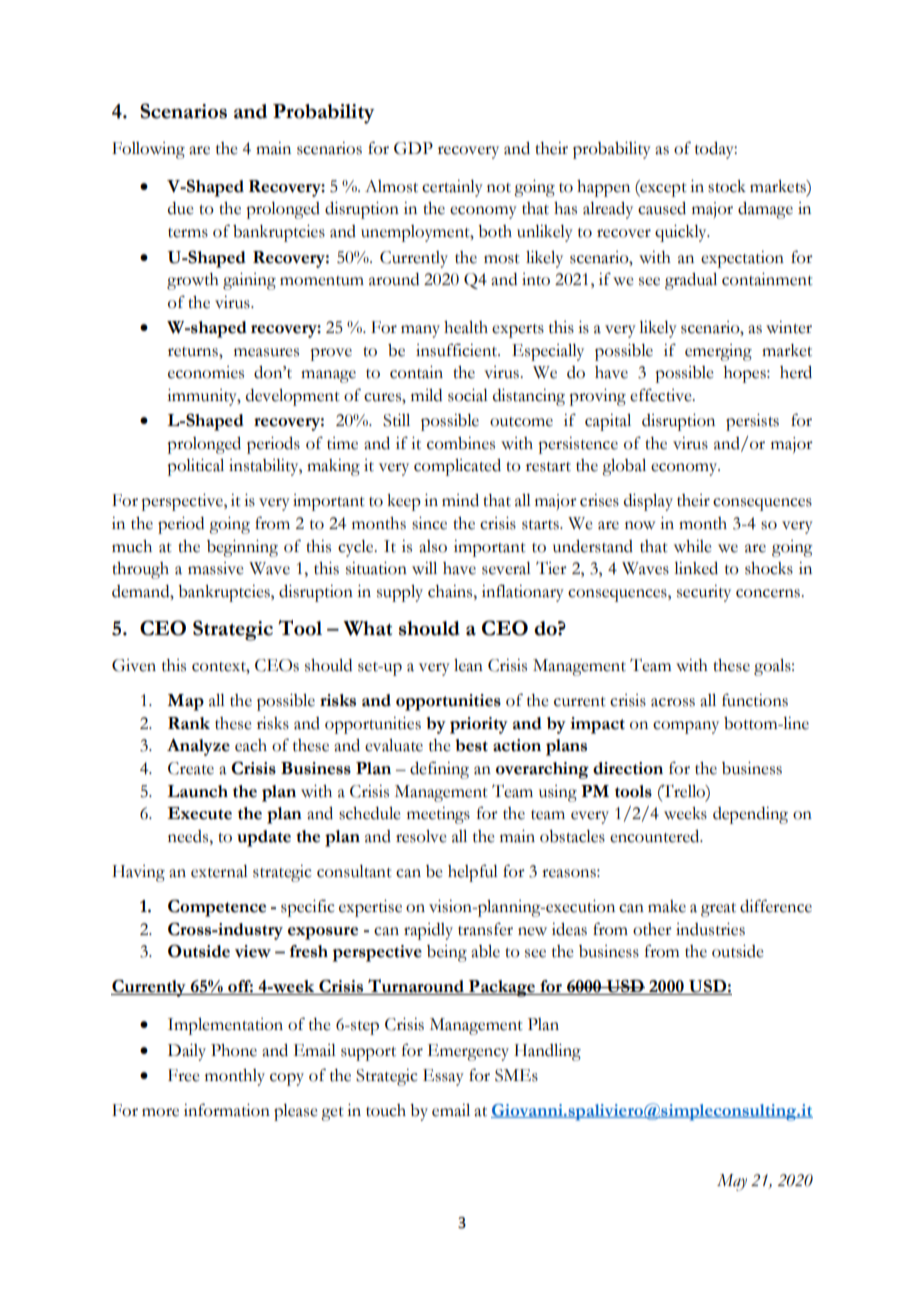  What do you see at coordinates (195, 467) in the screenshot?
I see `political` at bounding box center [195, 467].
